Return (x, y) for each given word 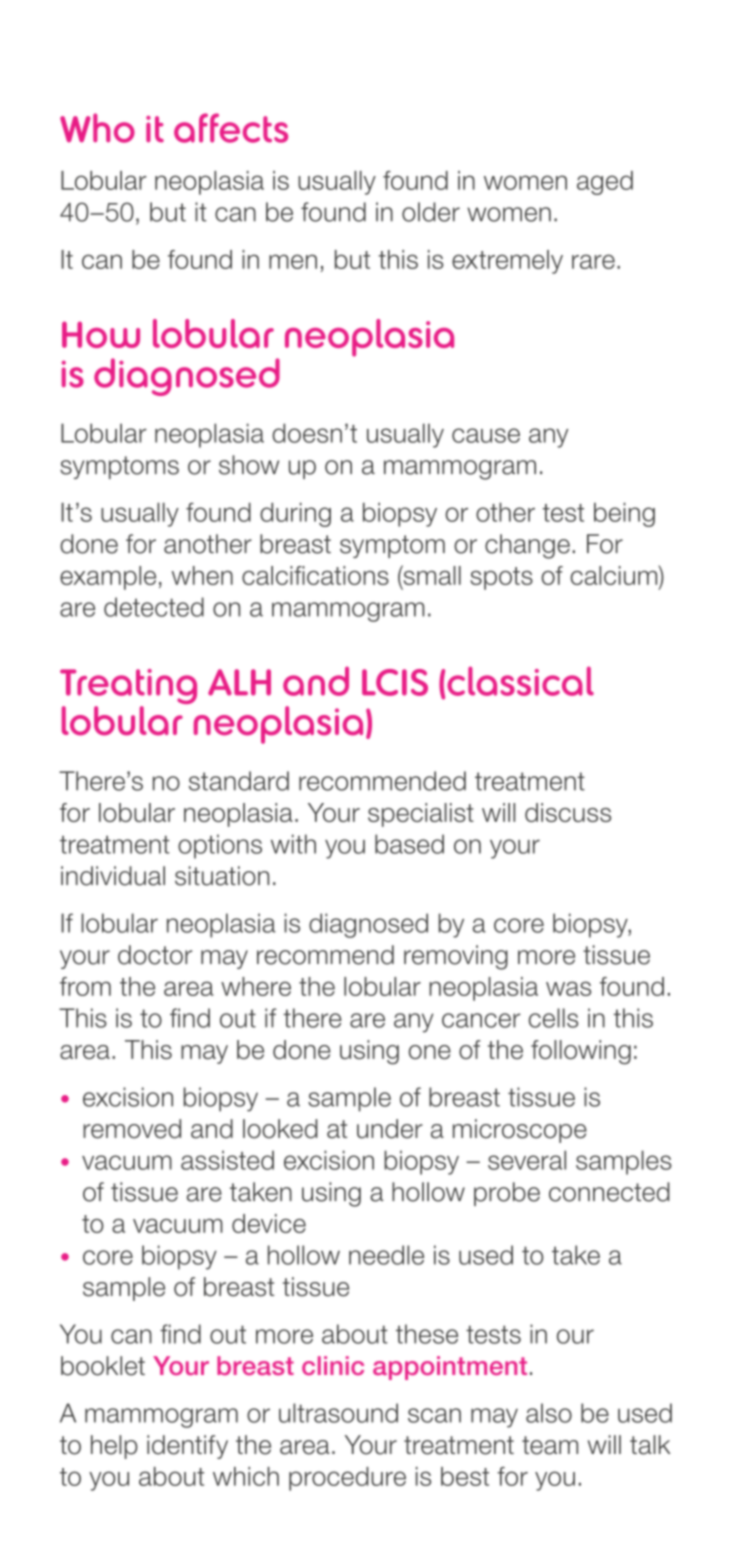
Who (97, 128)
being (624, 515)
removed (132, 1129)
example (108, 578)
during (295, 515)
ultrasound (338, 1413)
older (431, 212)
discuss (568, 812)
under (390, 1129)
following (581, 1052)
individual (113, 876)
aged (605, 183)
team (550, 1445)
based (409, 844)
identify (187, 1447)
